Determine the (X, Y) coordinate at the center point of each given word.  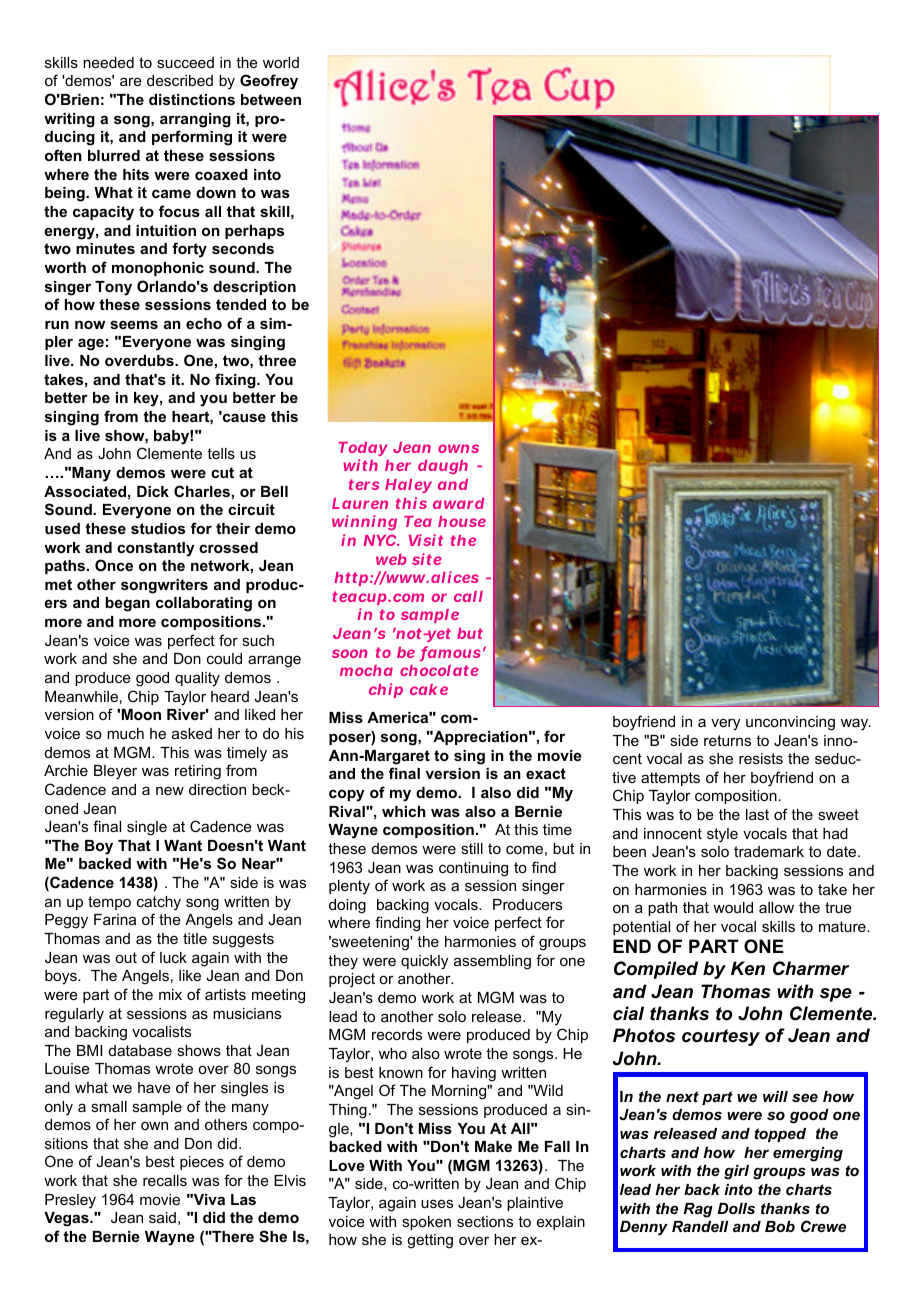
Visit (426, 540)
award (459, 503)
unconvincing (790, 723)
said (162, 1217)
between (271, 99)
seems (134, 324)
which (404, 811)
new (170, 790)
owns (458, 448)
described (180, 80)
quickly (424, 962)
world (281, 62)
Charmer (811, 968)
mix (170, 994)
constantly (155, 549)
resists (761, 758)
